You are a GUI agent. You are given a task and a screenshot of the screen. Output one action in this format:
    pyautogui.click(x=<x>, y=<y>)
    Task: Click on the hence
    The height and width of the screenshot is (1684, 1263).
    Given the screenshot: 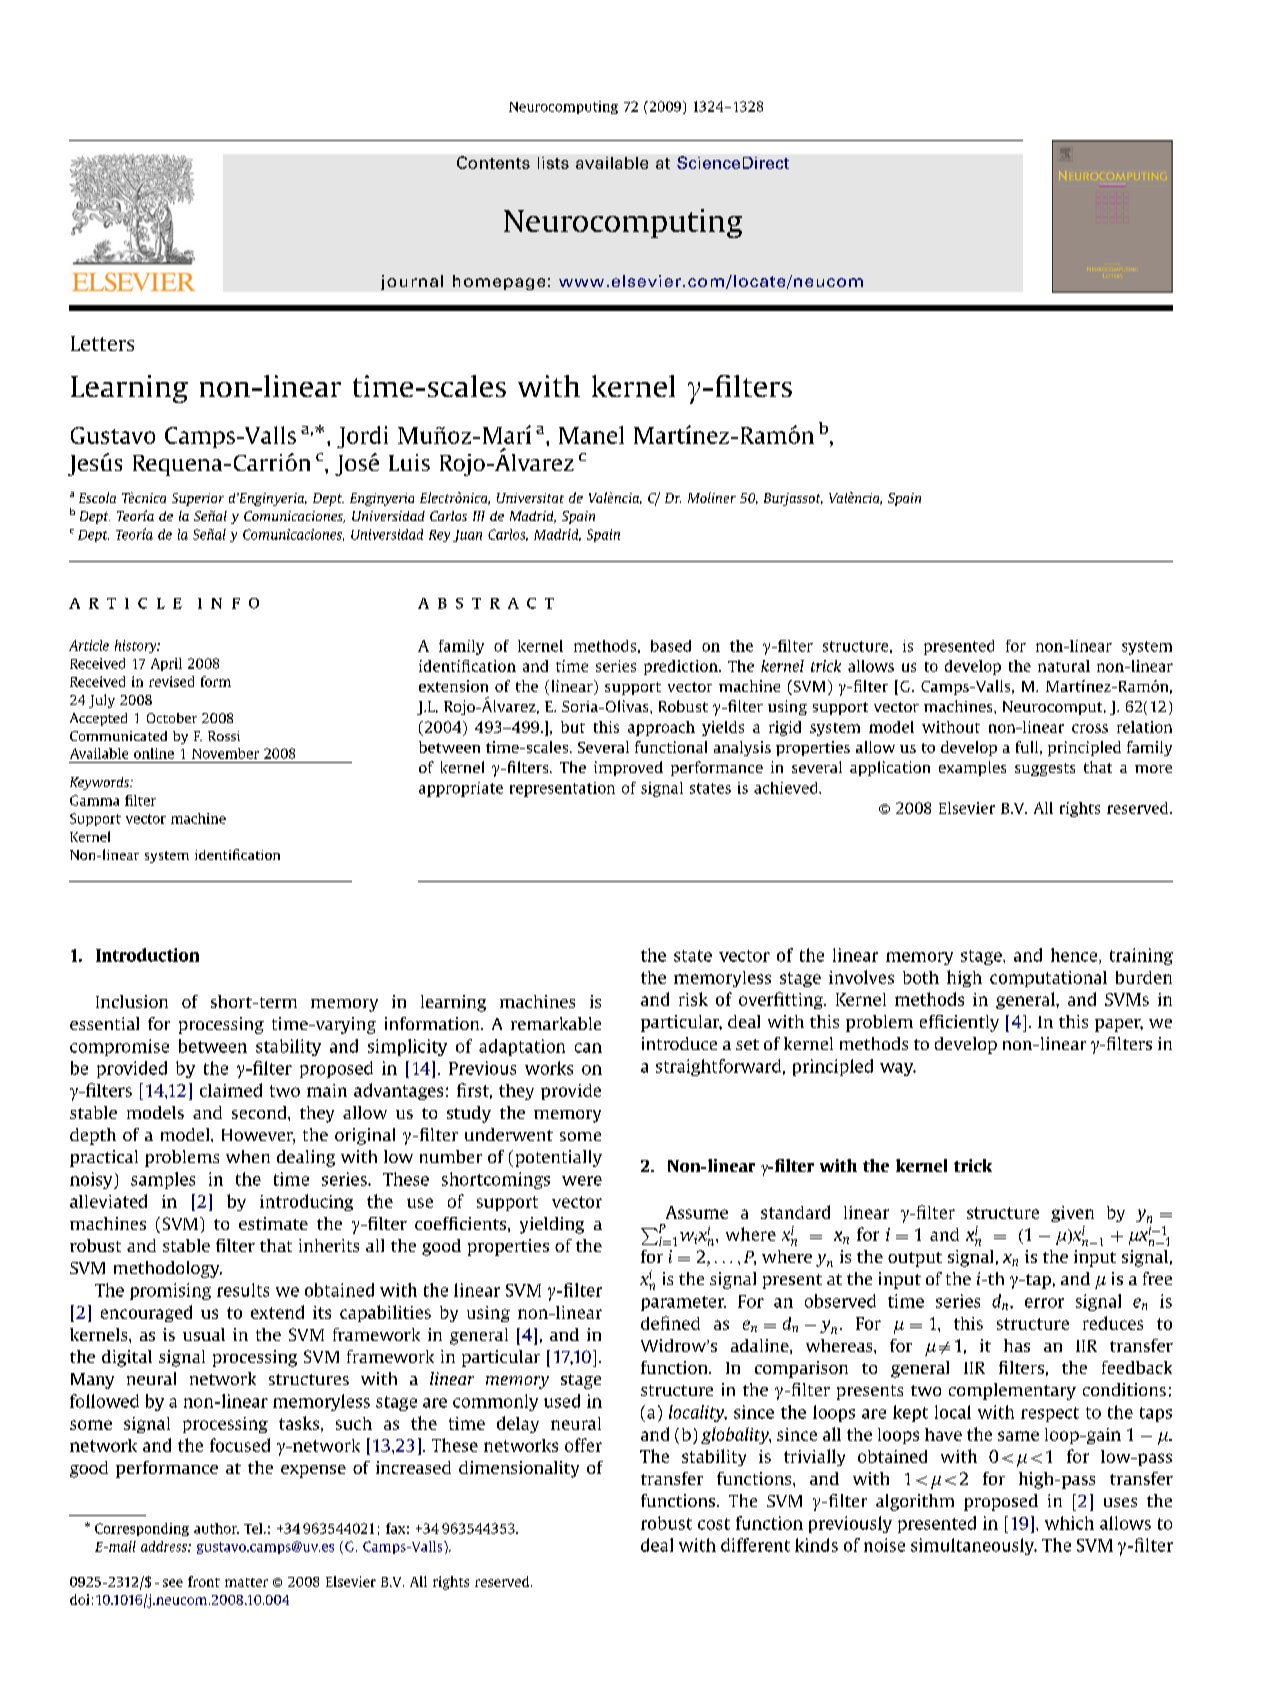 What is the action you would take?
    pyautogui.click(x=1075, y=956)
